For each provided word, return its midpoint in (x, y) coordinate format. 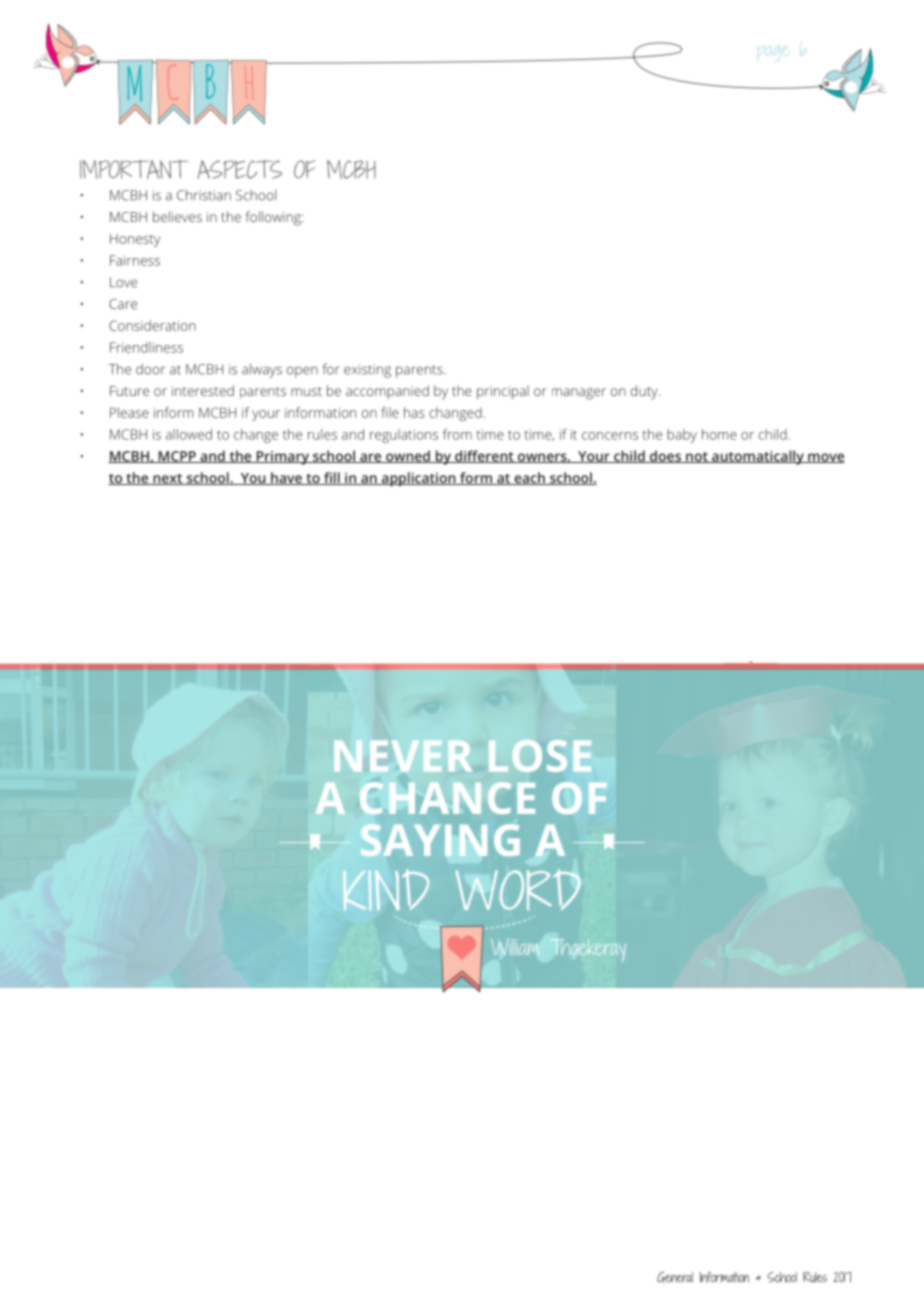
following (274, 218)
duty (645, 392)
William (515, 947)
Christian (204, 195)
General (675, 1277)
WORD (518, 890)
